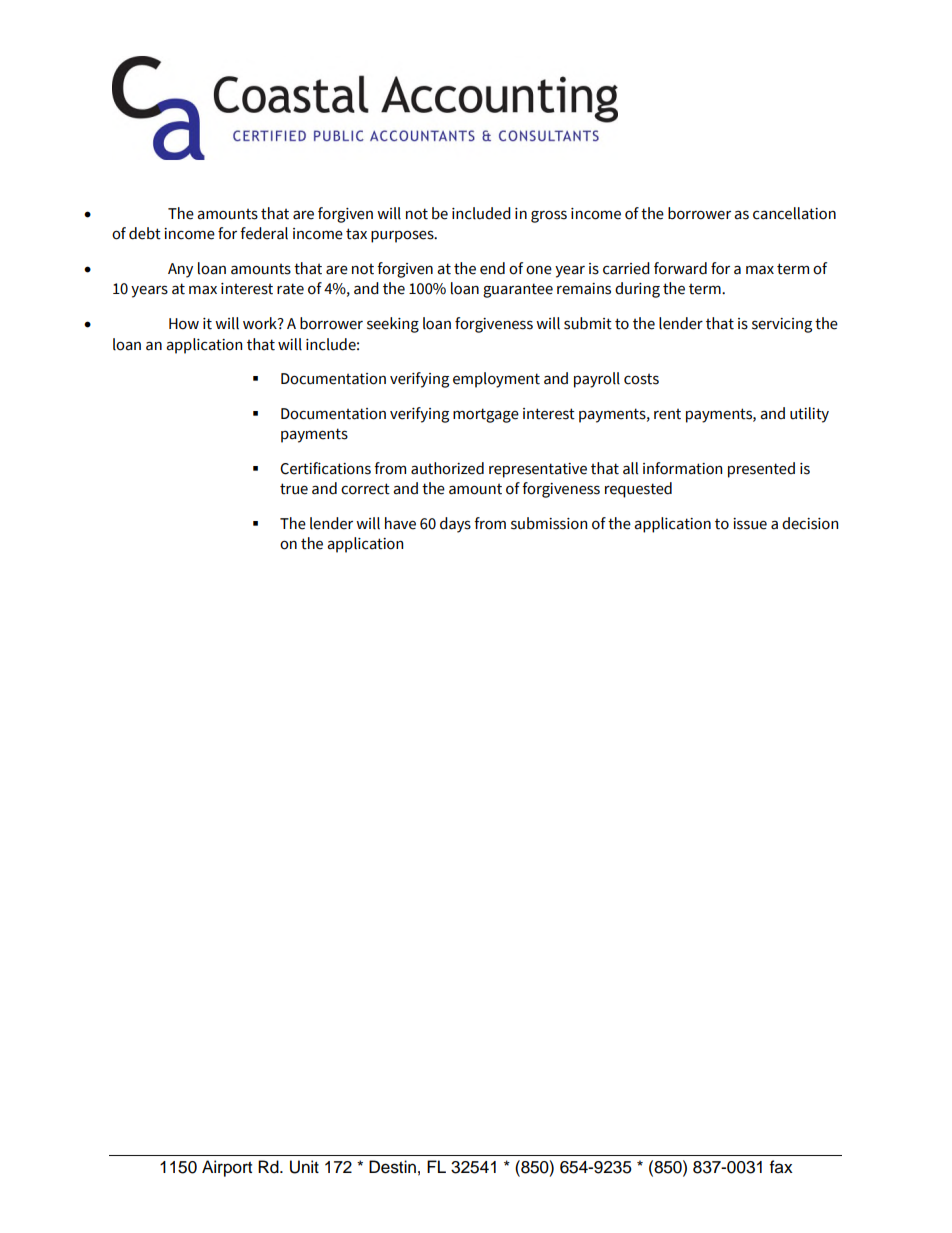  What do you see at coordinates (264, 233) in the page?
I see `federal` at bounding box center [264, 233].
